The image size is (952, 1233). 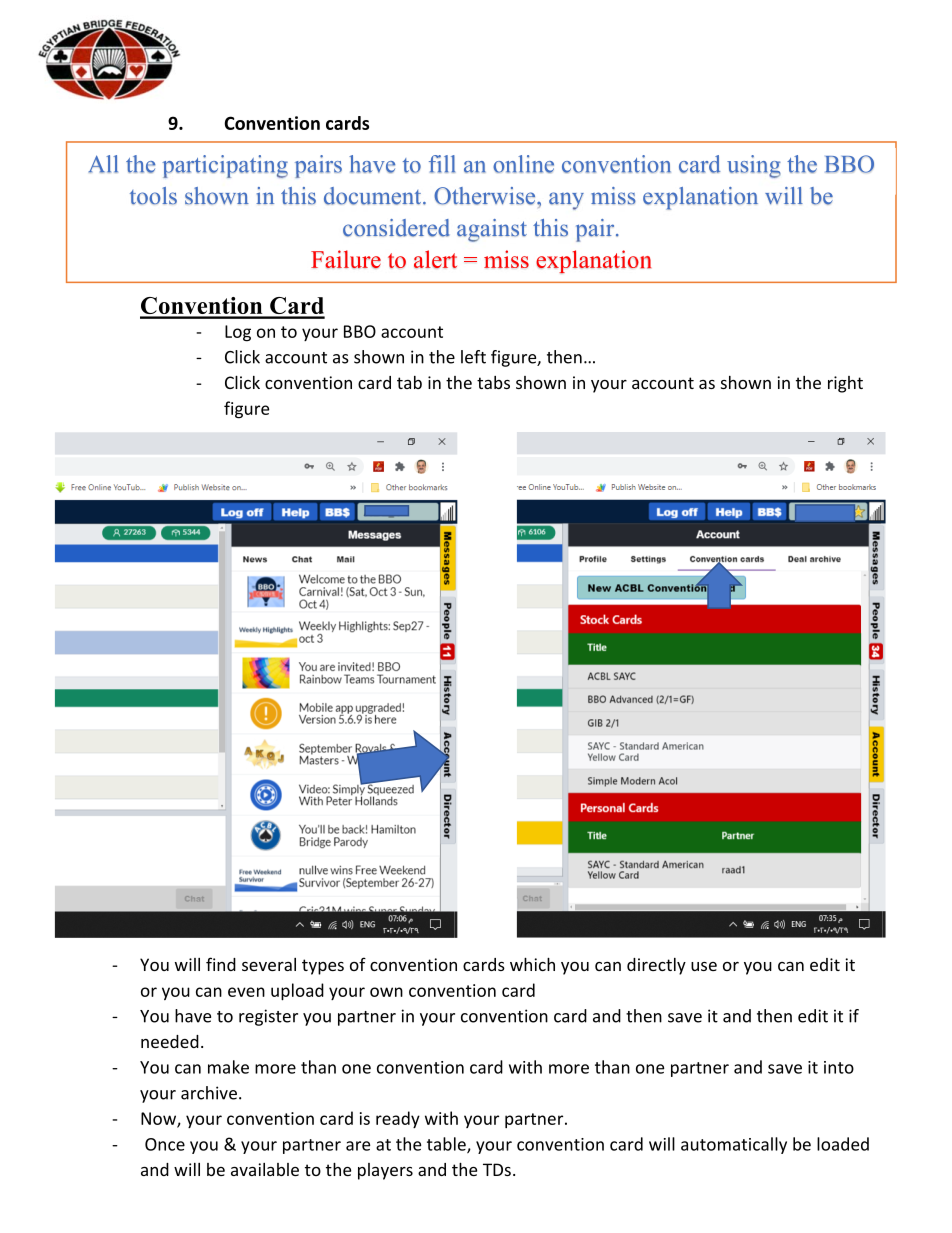 I want to click on Otherwise, so click(x=486, y=196).
